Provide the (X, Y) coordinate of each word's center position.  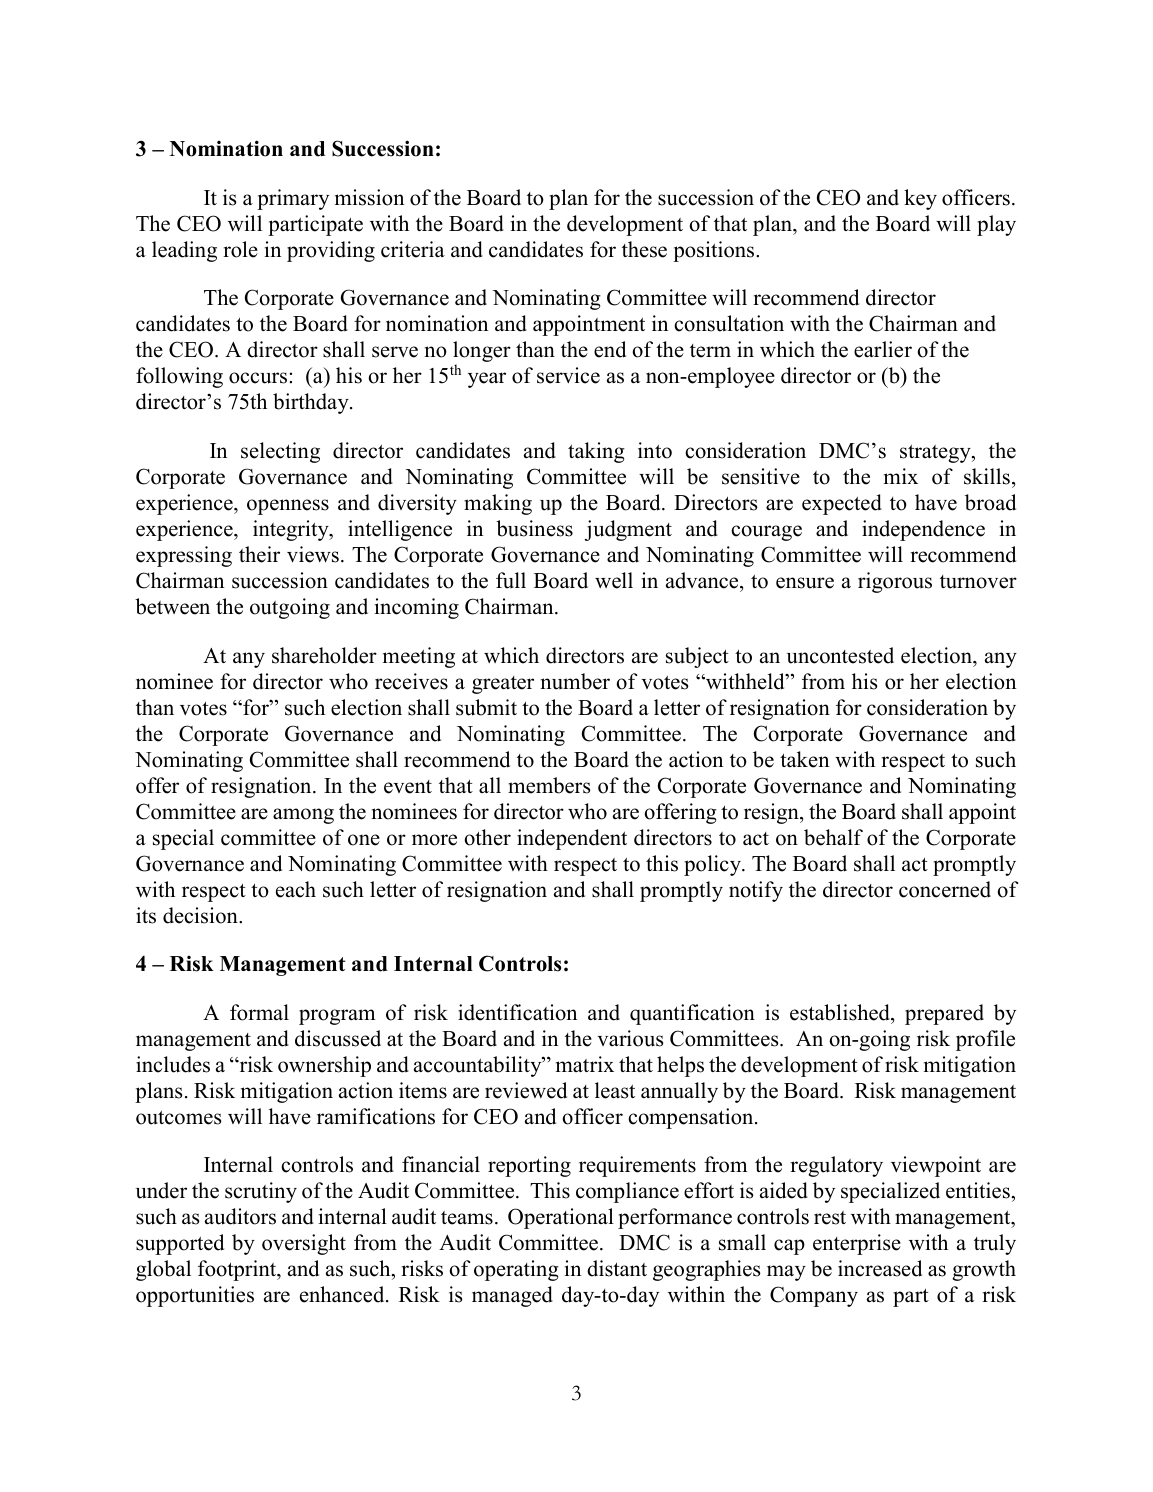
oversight (304, 1244)
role (240, 249)
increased (880, 1268)
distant (617, 1268)
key (920, 199)
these (644, 249)
